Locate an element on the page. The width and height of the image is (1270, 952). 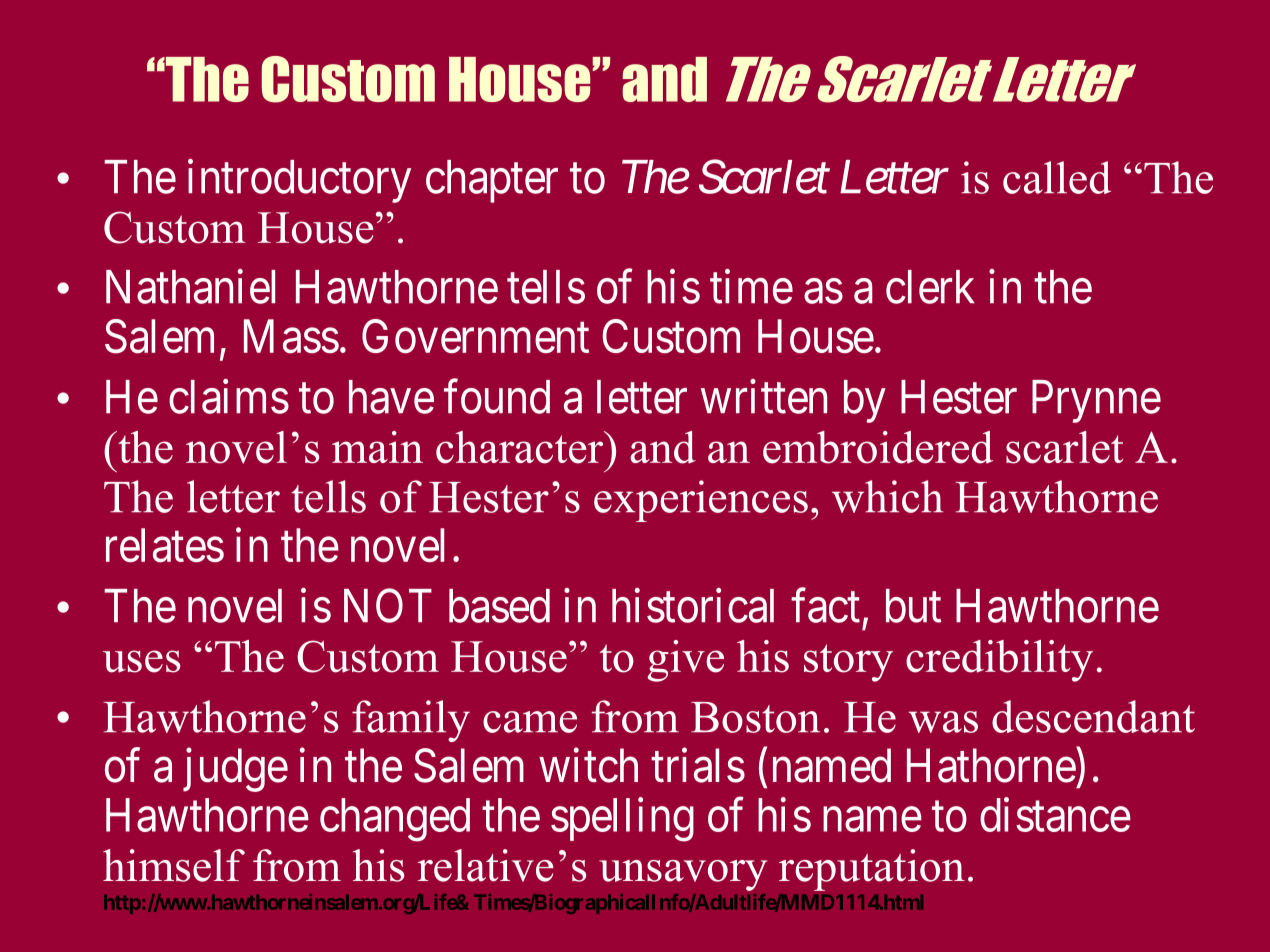
experiences is located at coordinates (701, 501).
